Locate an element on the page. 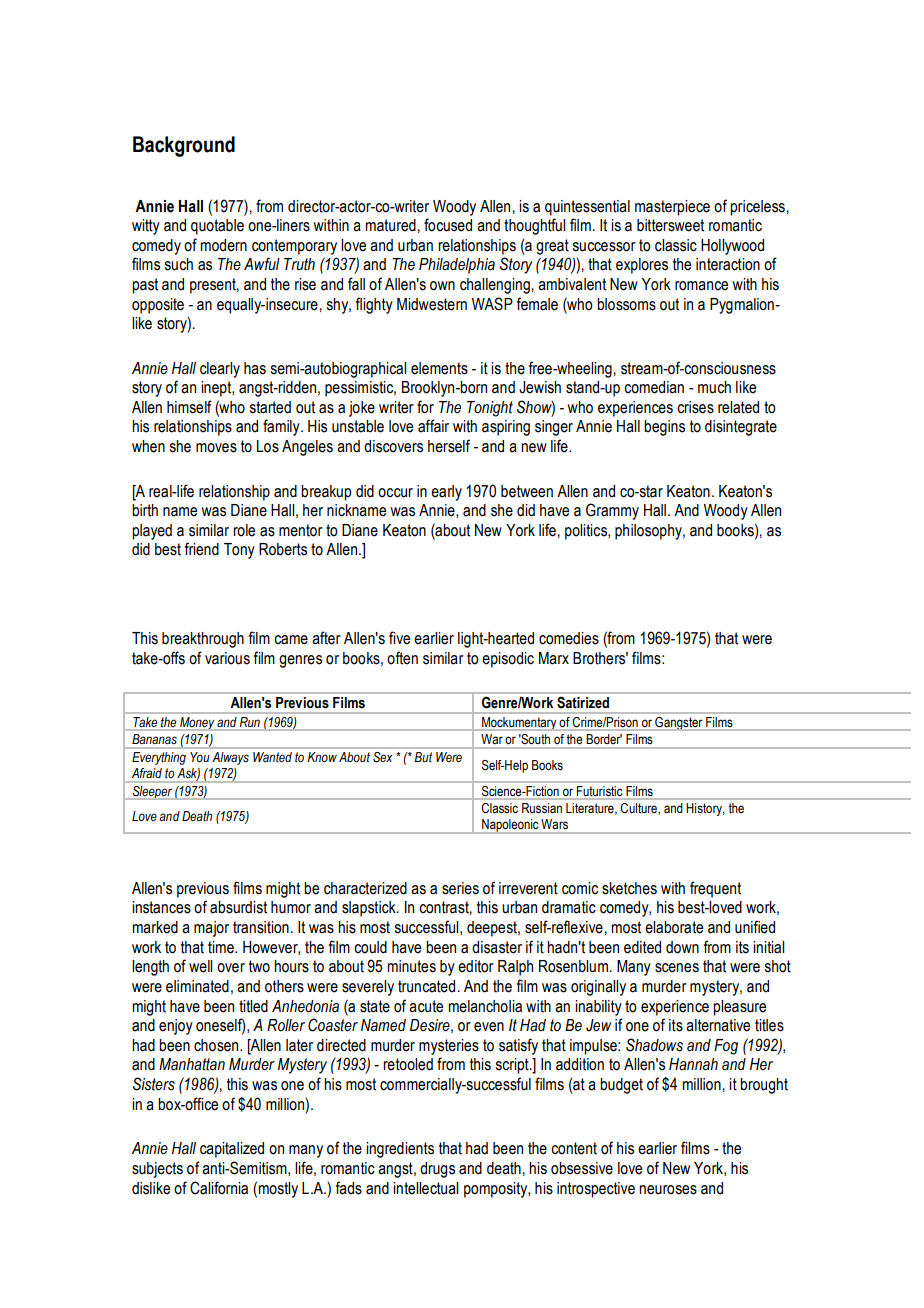  focused is located at coordinates (448, 225).
